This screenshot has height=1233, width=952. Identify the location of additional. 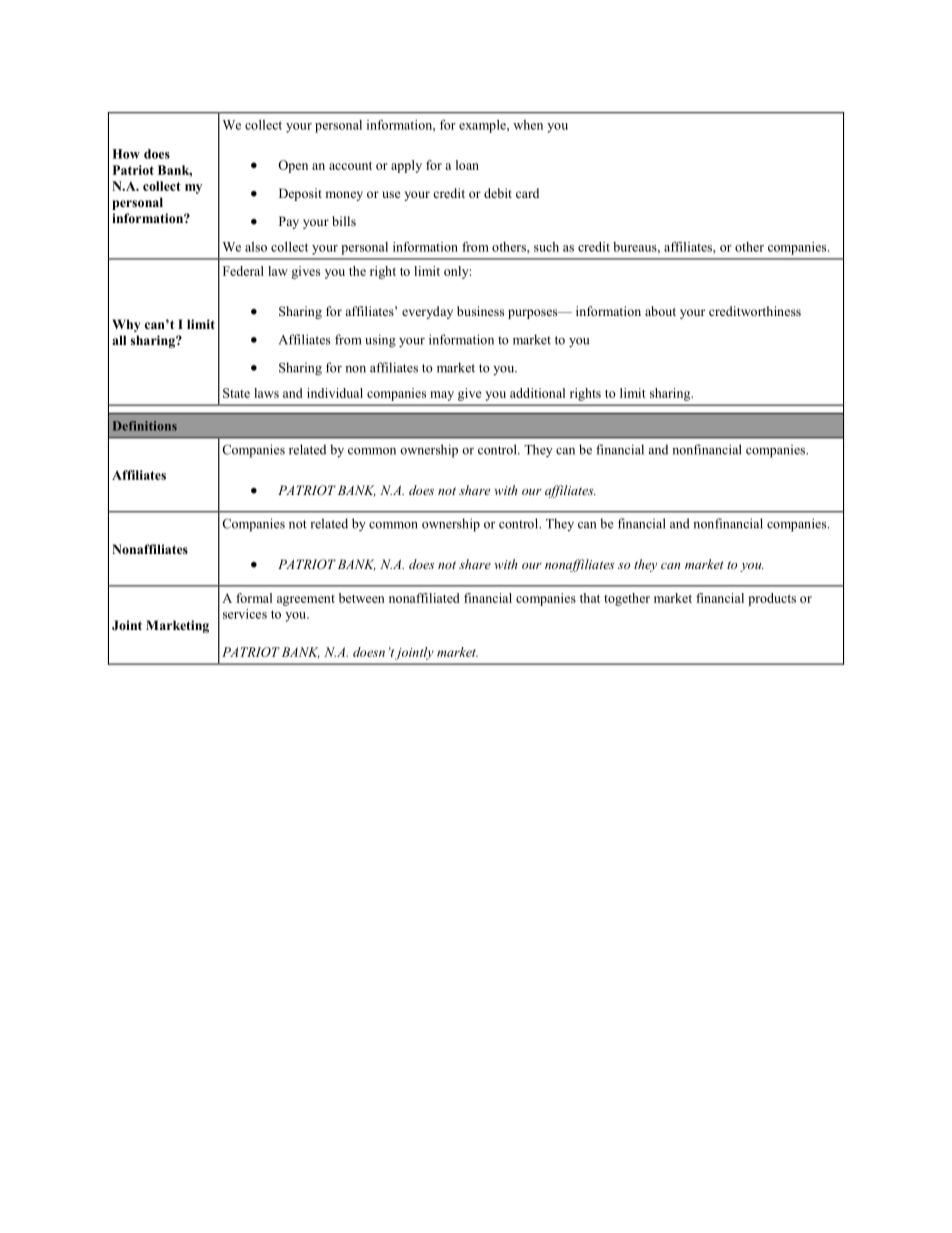
(537, 393).
